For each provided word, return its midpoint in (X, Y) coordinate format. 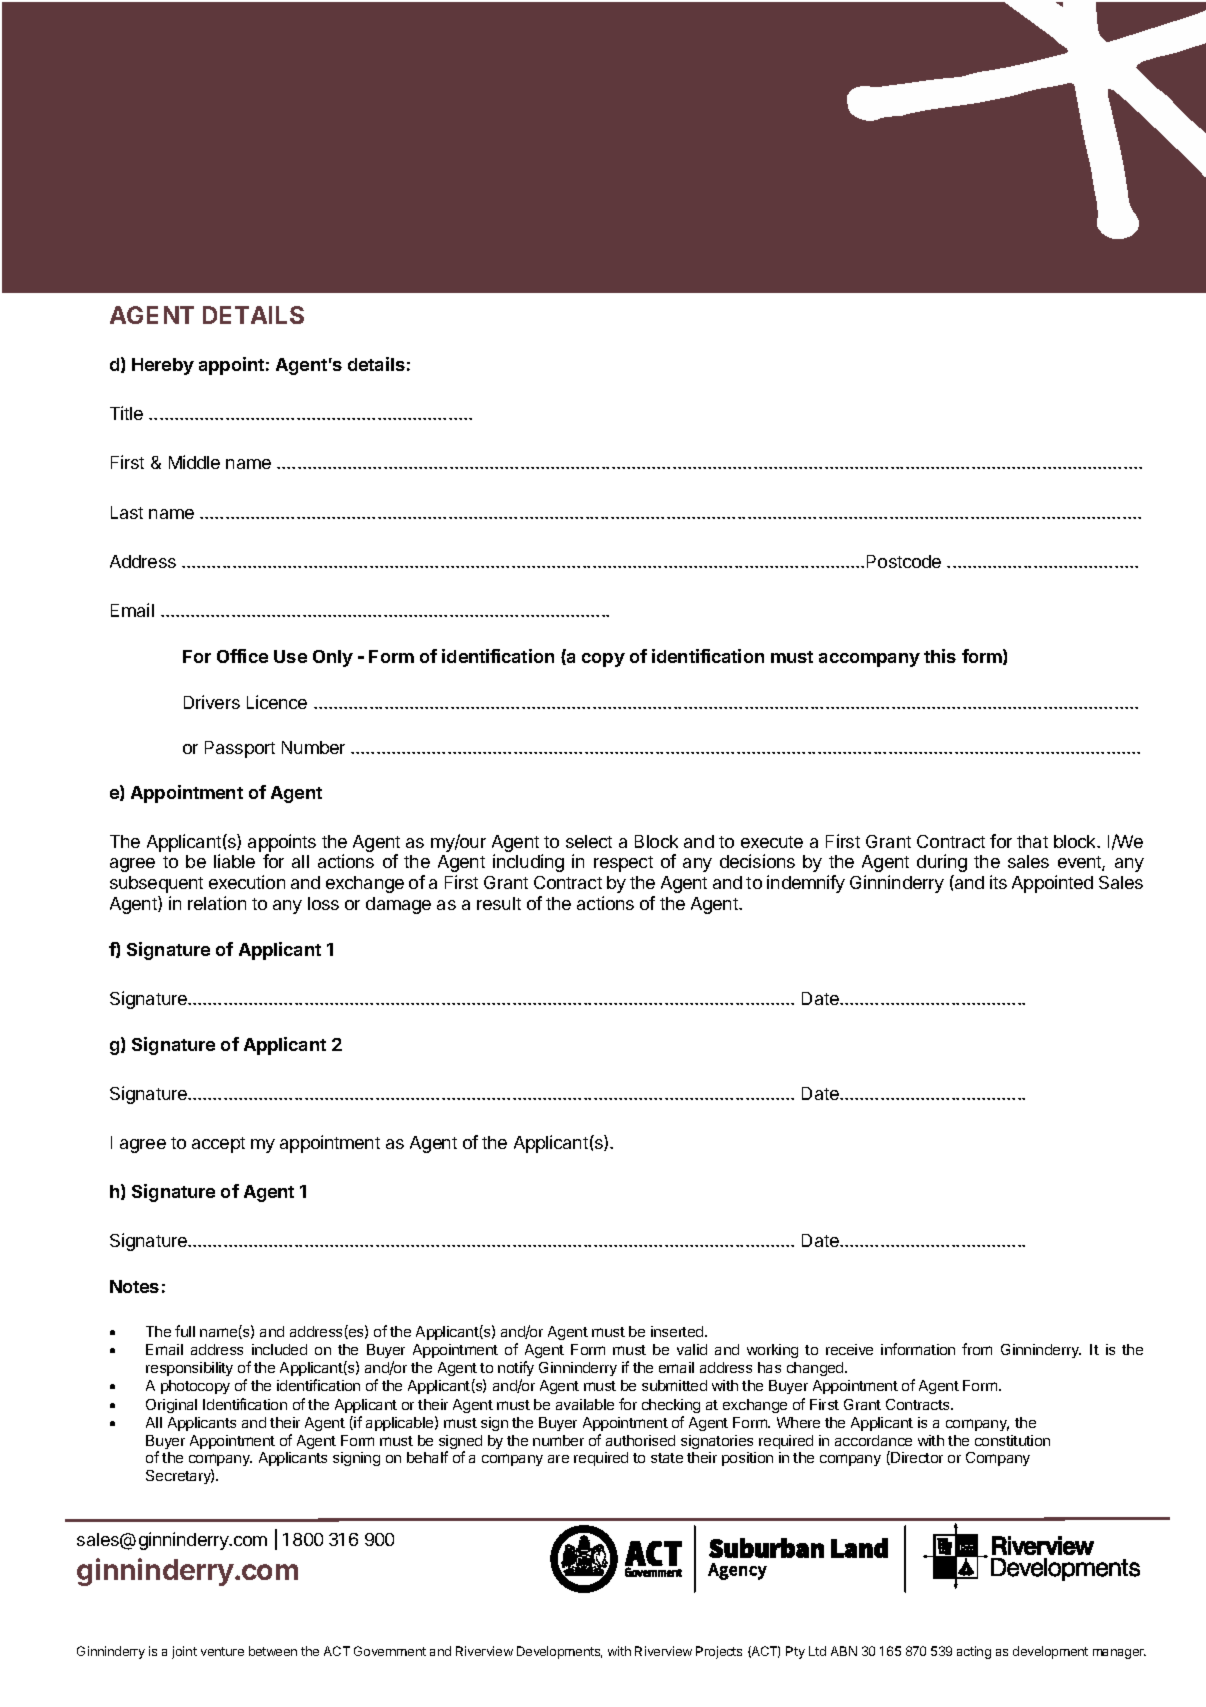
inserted (678, 1331)
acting (974, 1652)
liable (234, 861)
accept (218, 1145)
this (940, 656)
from (977, 1349)
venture (222, 1651)
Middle (194, 462)
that (1032, 841)
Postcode (904, 561)
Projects (719, 1652)
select (589, 841)
